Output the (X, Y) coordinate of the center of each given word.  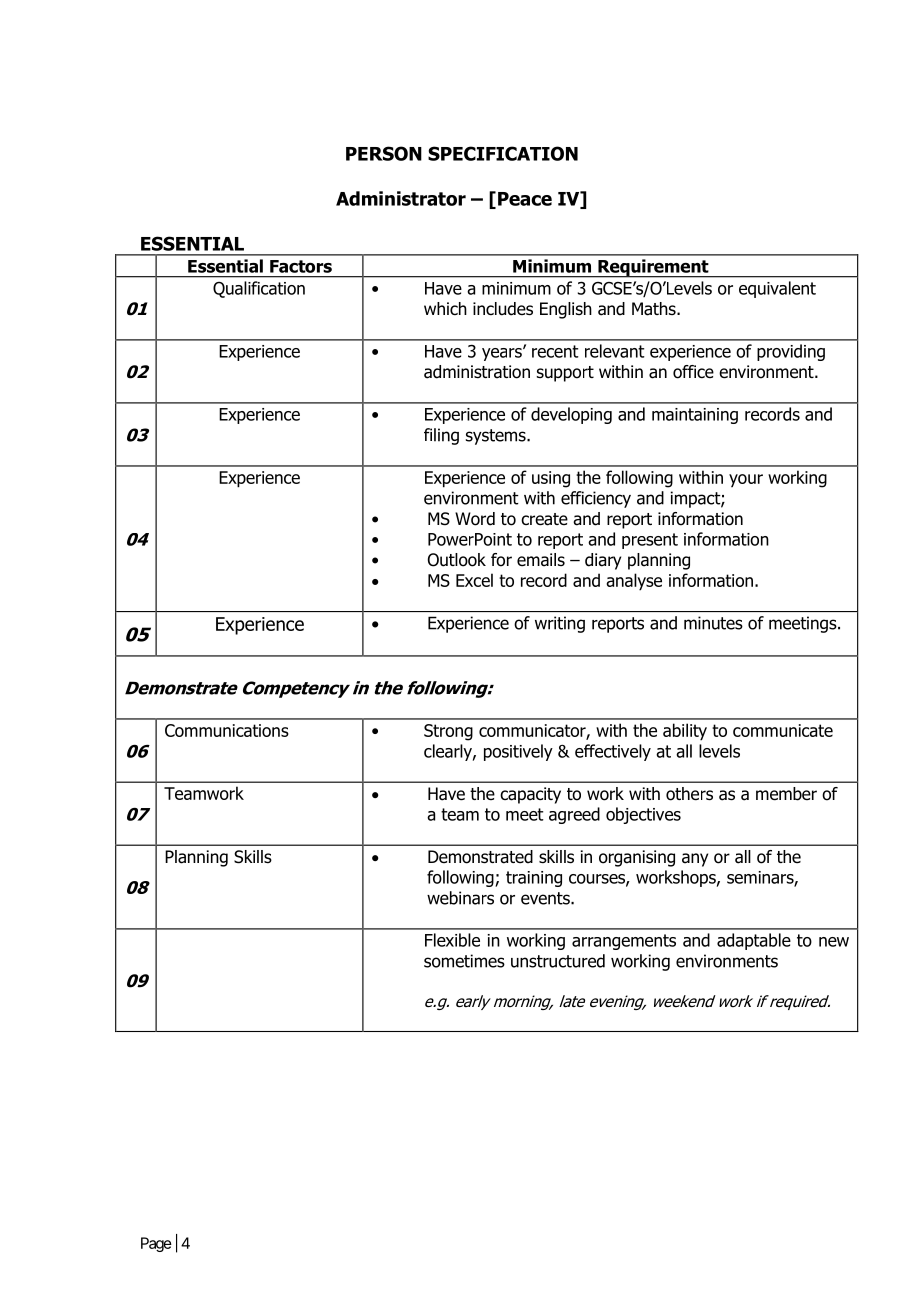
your (746, 480)
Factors (301, 266)
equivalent (777, 289)
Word (475, 519)
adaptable (754, 941)
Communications (227, 730)
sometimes (464, 961)
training (534, 879)
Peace (525, 199)
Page (156, 1244)
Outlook (457, 560)
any (695, 860)
